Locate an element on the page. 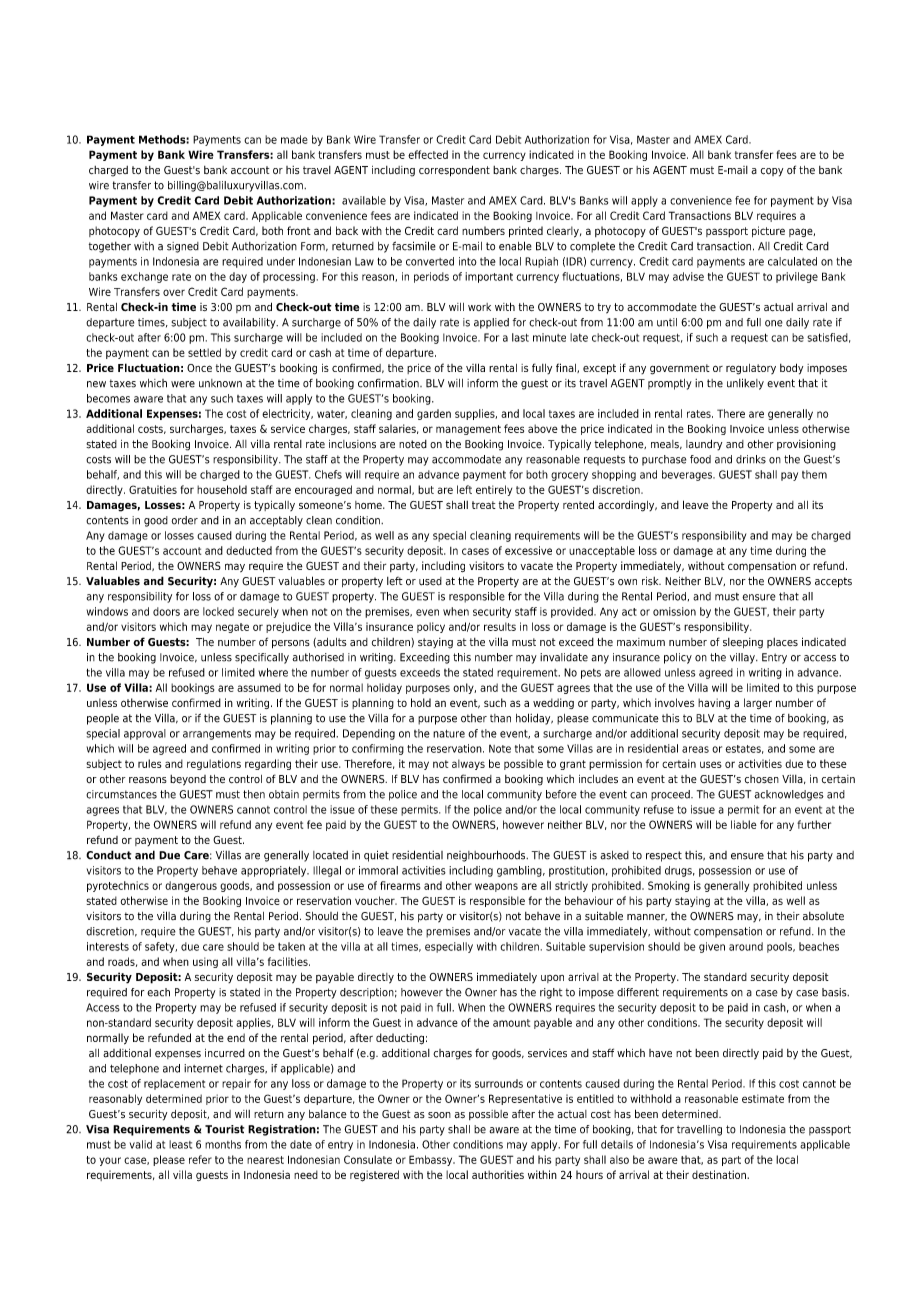 This document has height=1308, width=924. signed is located at coordinates (183, 247).
